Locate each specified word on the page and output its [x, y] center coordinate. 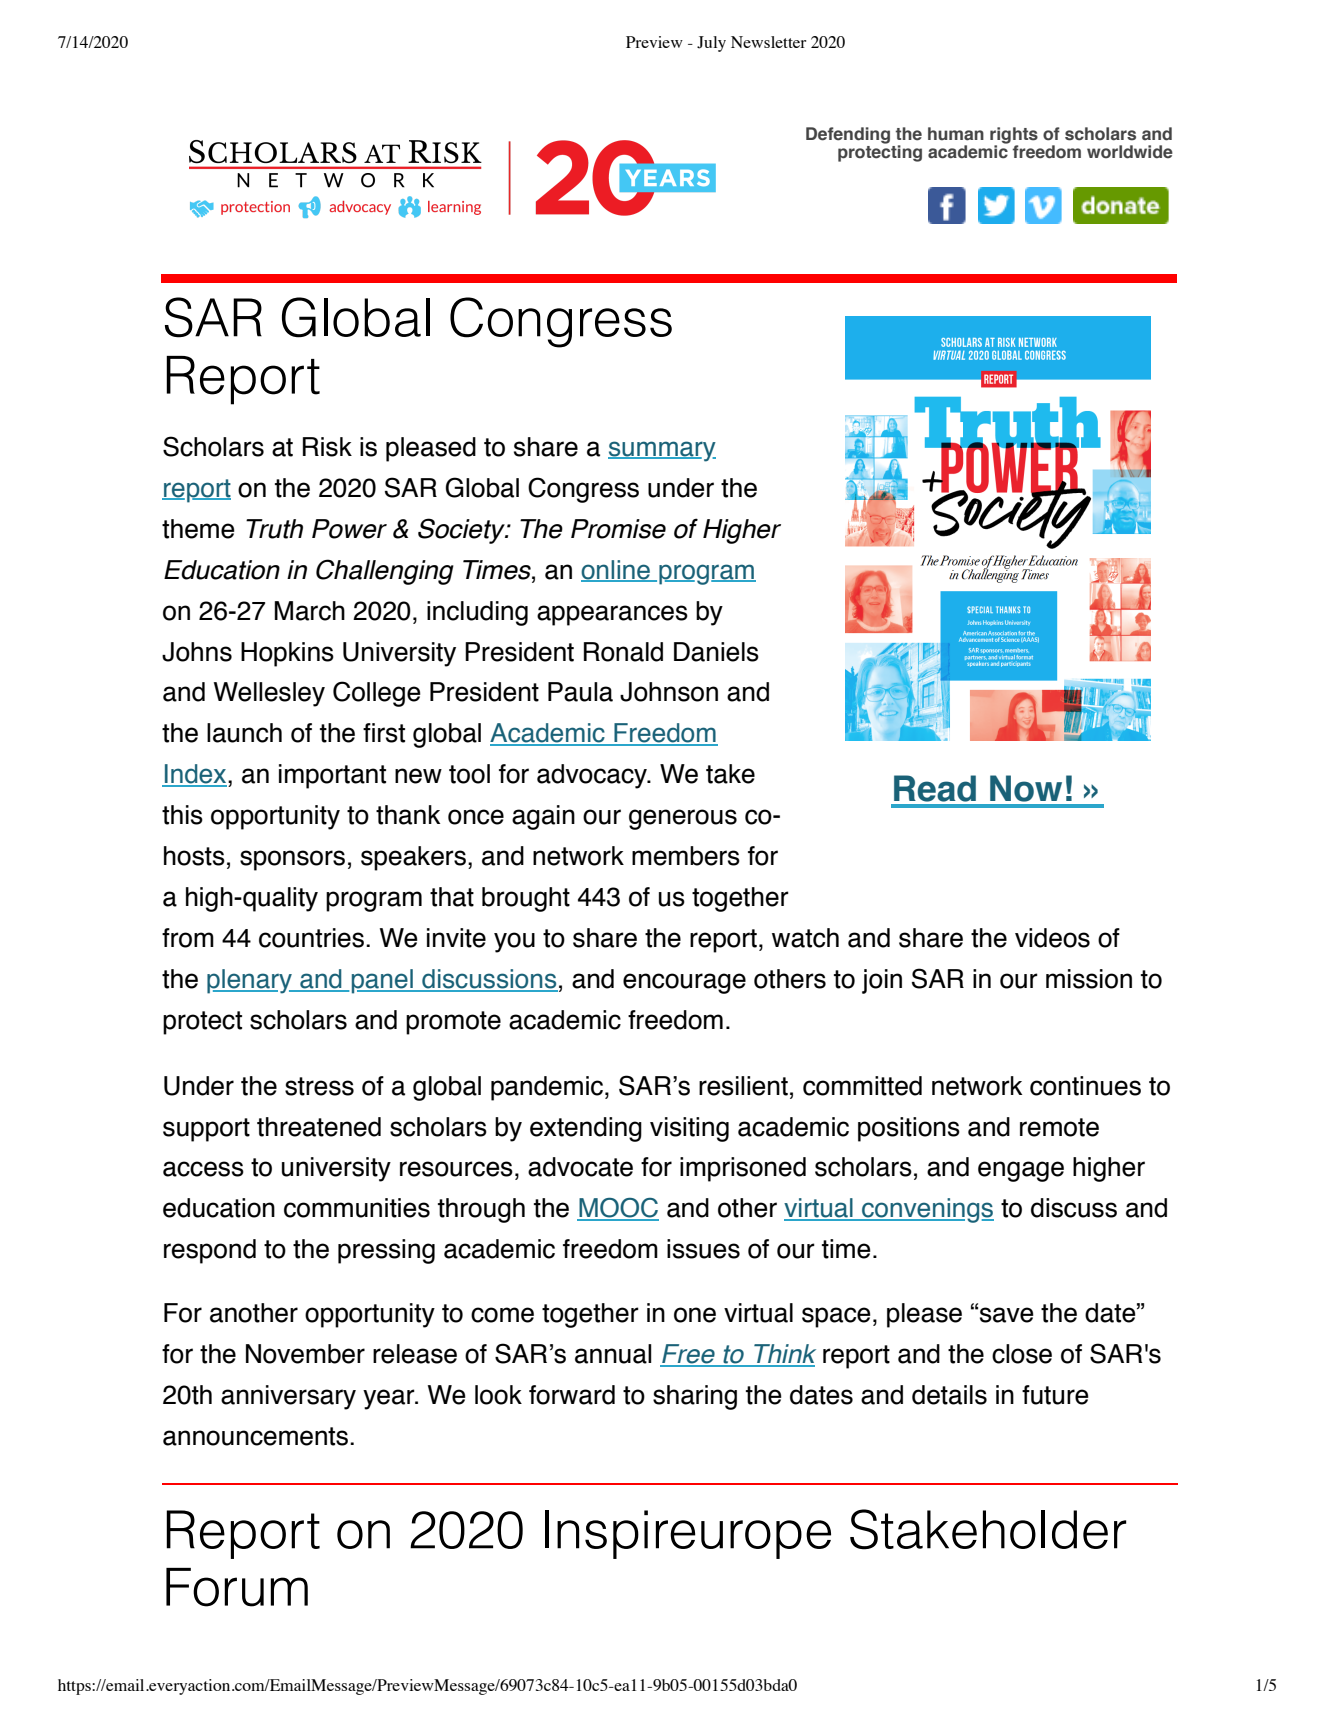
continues [1085, 1086]
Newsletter [768, 42]
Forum [237, 1587]
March [310, 611]
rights [1014, 136]
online [616, 571]
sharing [695, 1397]
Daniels [716, 652]
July [711, 44]
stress [319, 1086]
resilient [743, 1086]
